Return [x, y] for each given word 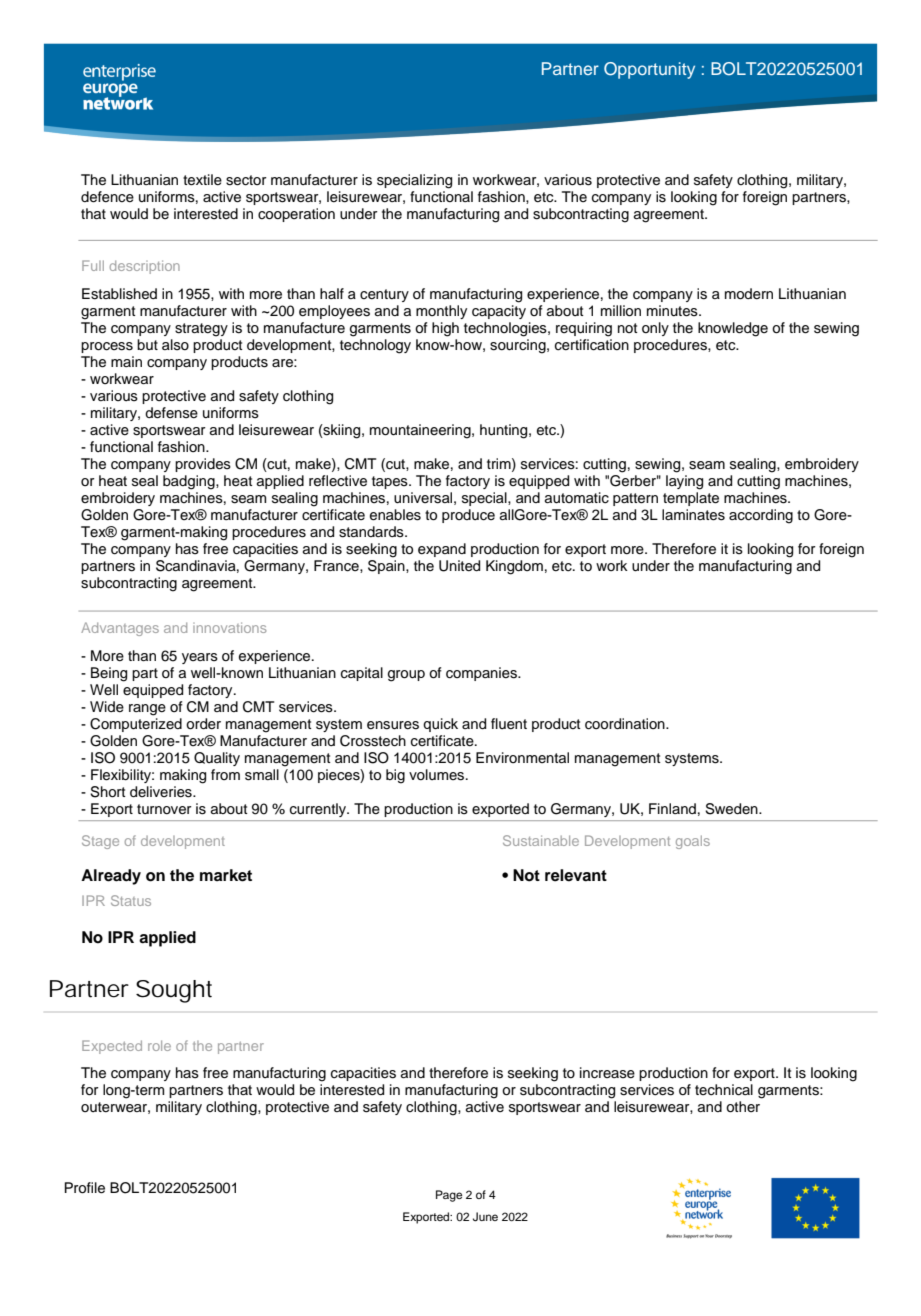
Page [449, 1196]
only [655, 329]
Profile [85, 1188]
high [445, 329]
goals [693, 842]
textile [202, 180]
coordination [626, 724]
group [406, 676]
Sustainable [541, 840]
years [200, 658]
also [175, 345]
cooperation [296, 215]
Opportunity [649, 70]
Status [131, 900]
